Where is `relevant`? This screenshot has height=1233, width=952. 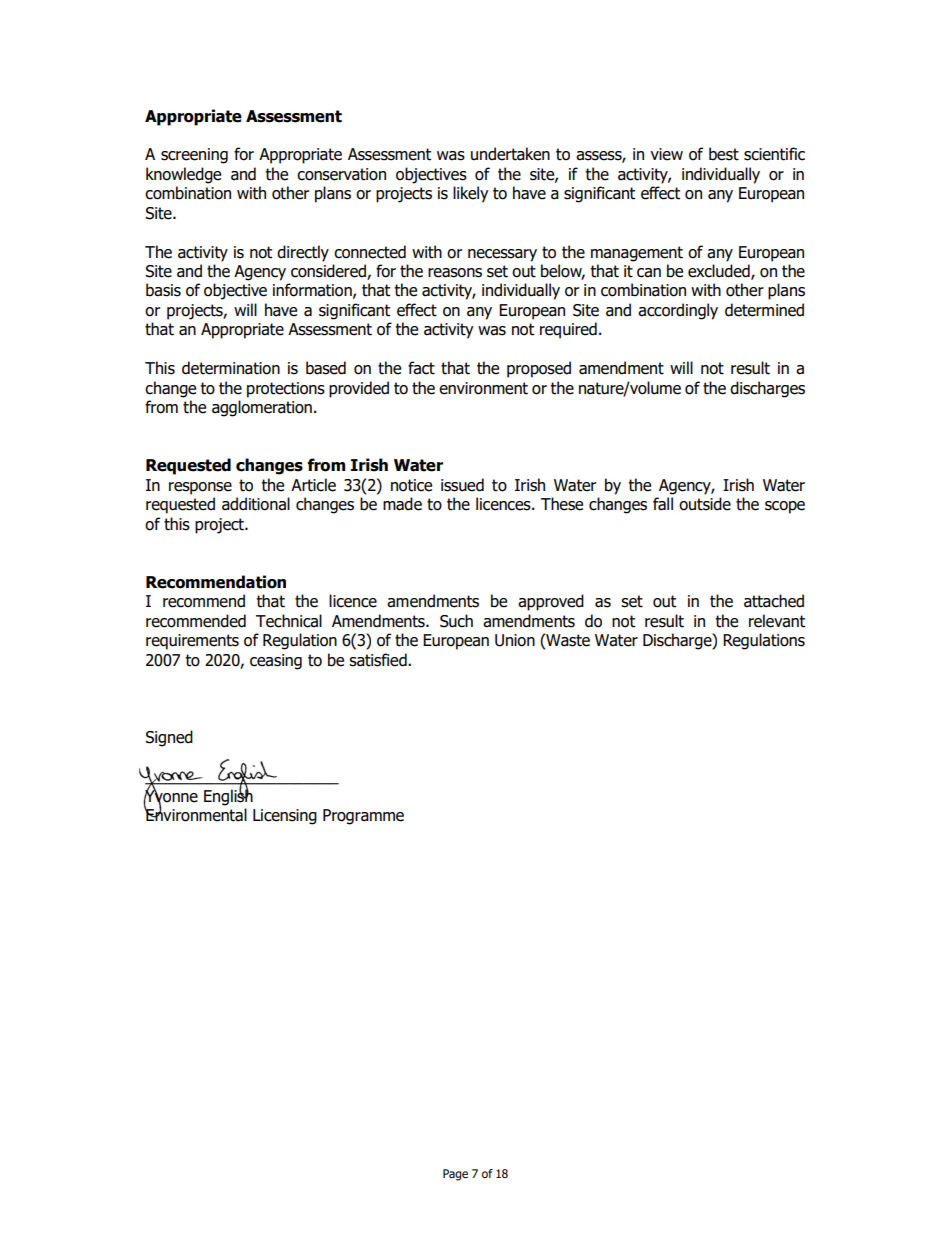
relevant is located at coordinates (777, 621).
